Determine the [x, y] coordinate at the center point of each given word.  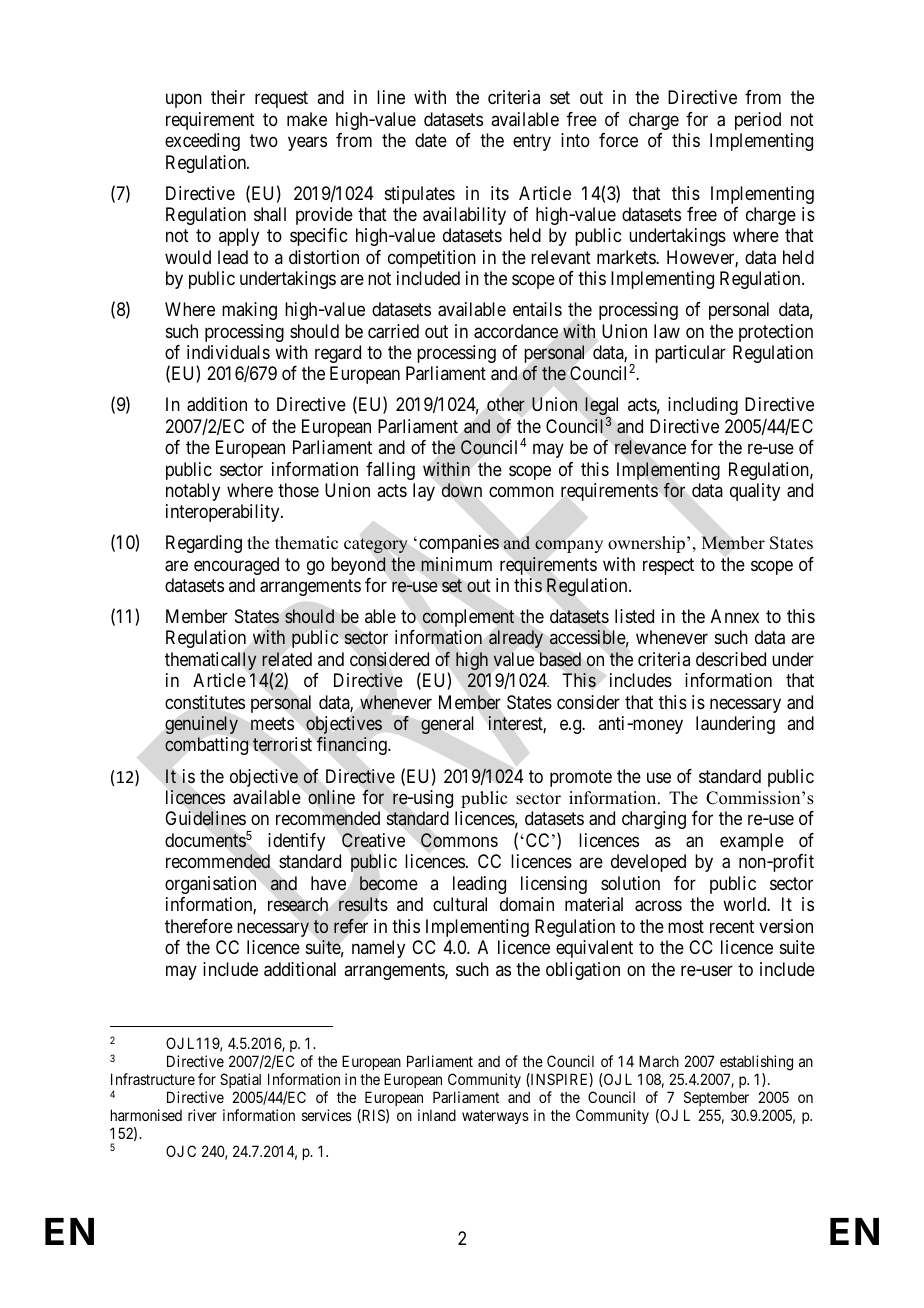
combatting [207, 746]
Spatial [241, 1082]
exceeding [202, 142]
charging [654, 820]
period [758, 121]
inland [437, 1115]
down [462, 490]
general [447, 725]
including [703, 406]
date [431, 140]
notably [193, 492]
